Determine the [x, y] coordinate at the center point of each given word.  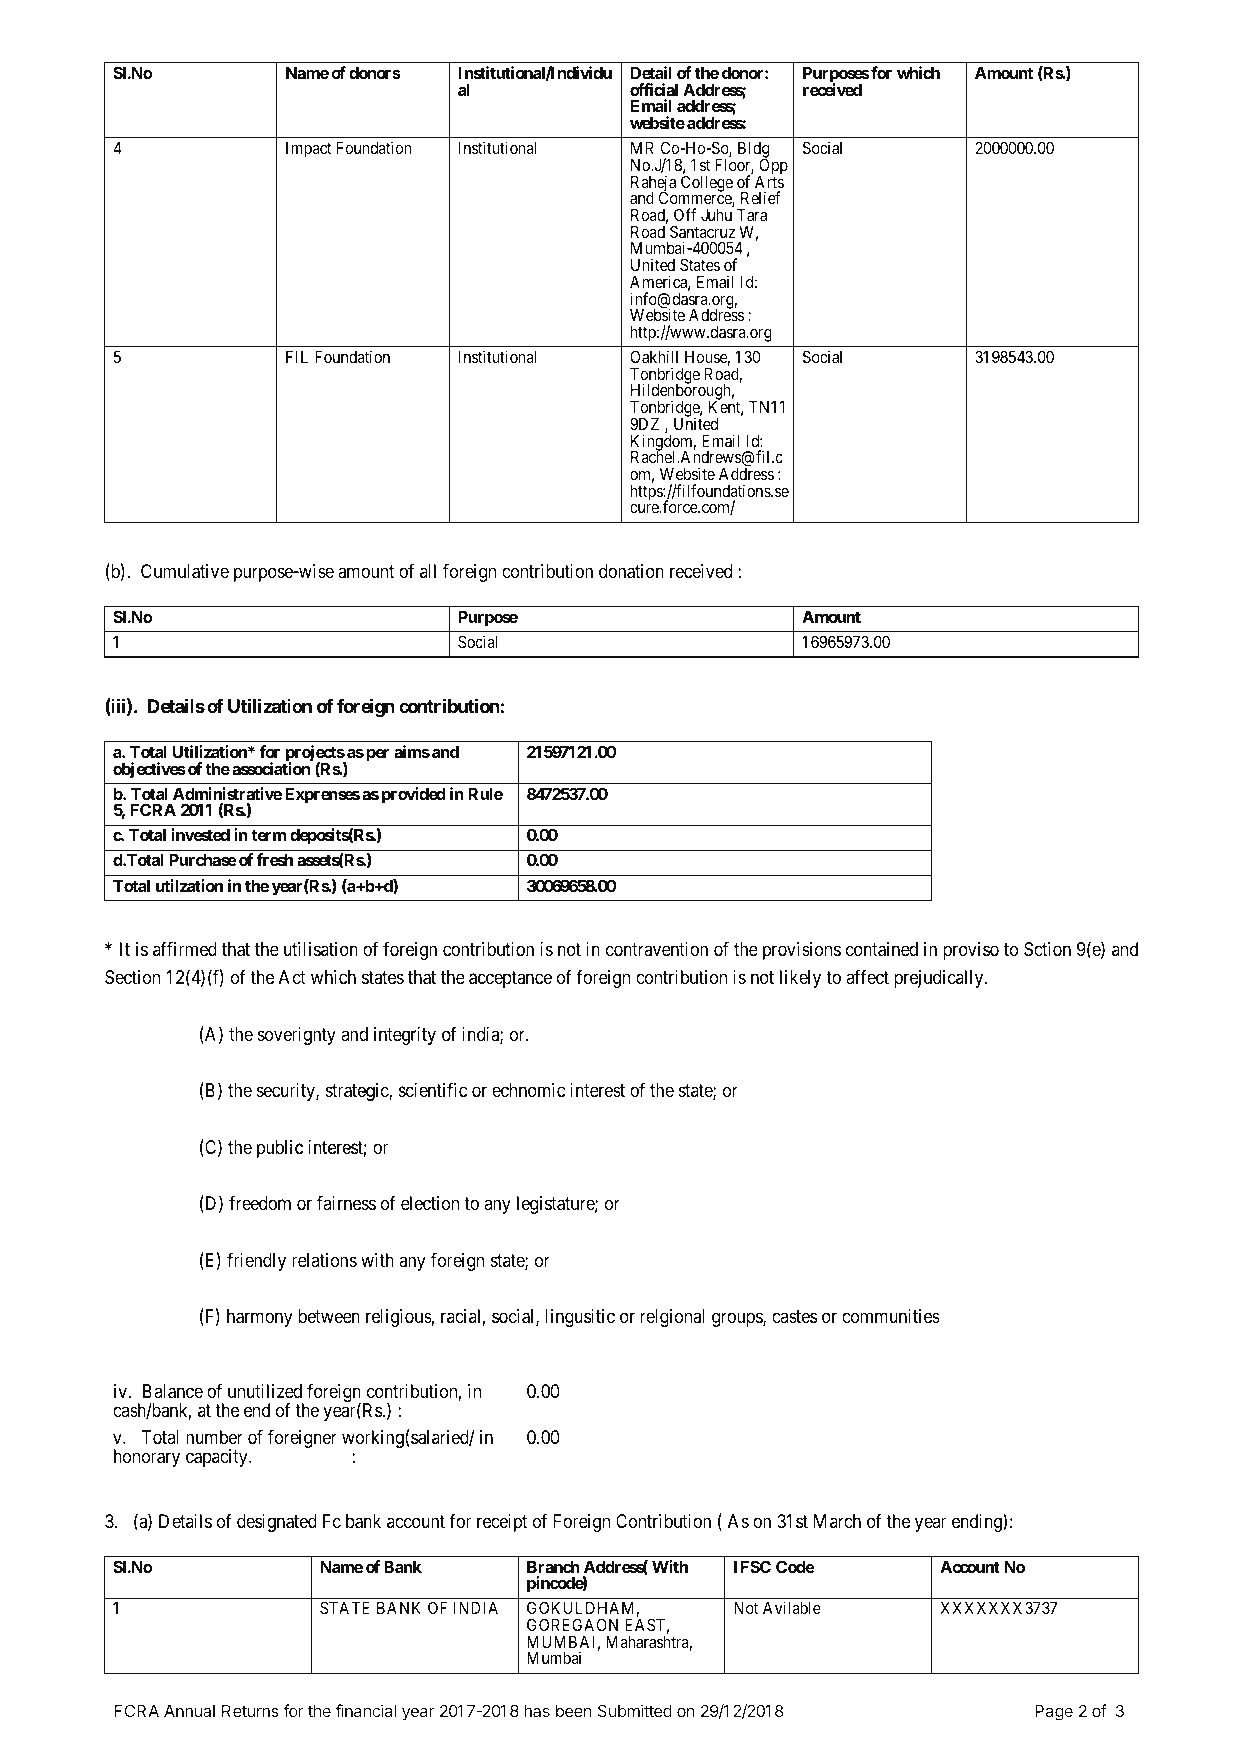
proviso [971, 951]
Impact [309, 150]
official [654, 89]
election [430, 1203]
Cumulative [185, 571]
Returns [250, 1711]
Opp [773, 167]
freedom [260, 1204]
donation [631, 571]
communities [891, 1316]
